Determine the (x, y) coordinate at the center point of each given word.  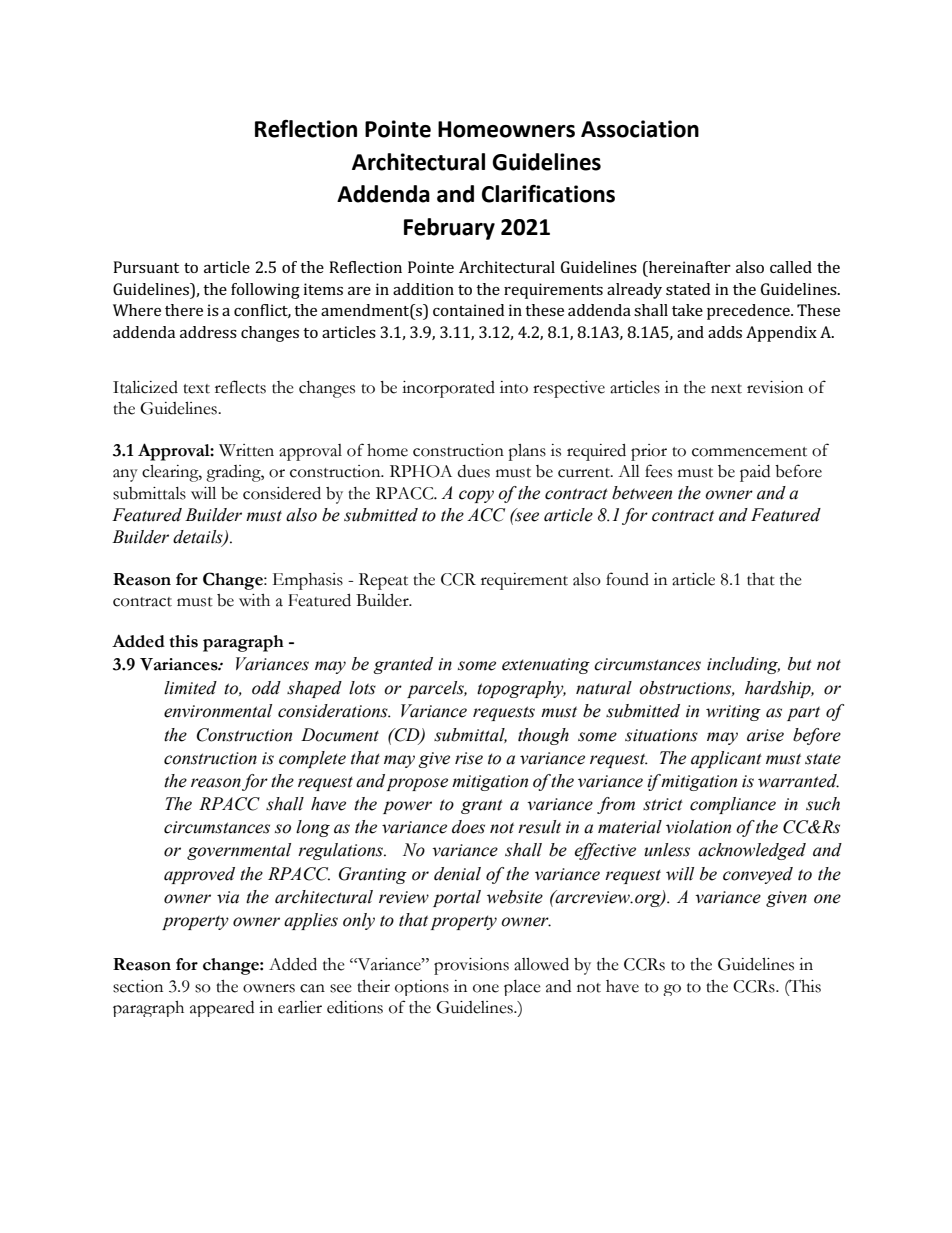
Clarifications (548, 193)
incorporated (448, 389)
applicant (726, 759)
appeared (222, 1009)
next (726, 389)
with (254, 600)
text (196, 389)
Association (640, 129)
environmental (218, 711)
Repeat (383, 581)
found (627, 579)
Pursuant (146, 267)
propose (417, 784)
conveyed (758, 875)
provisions (471, 966)
